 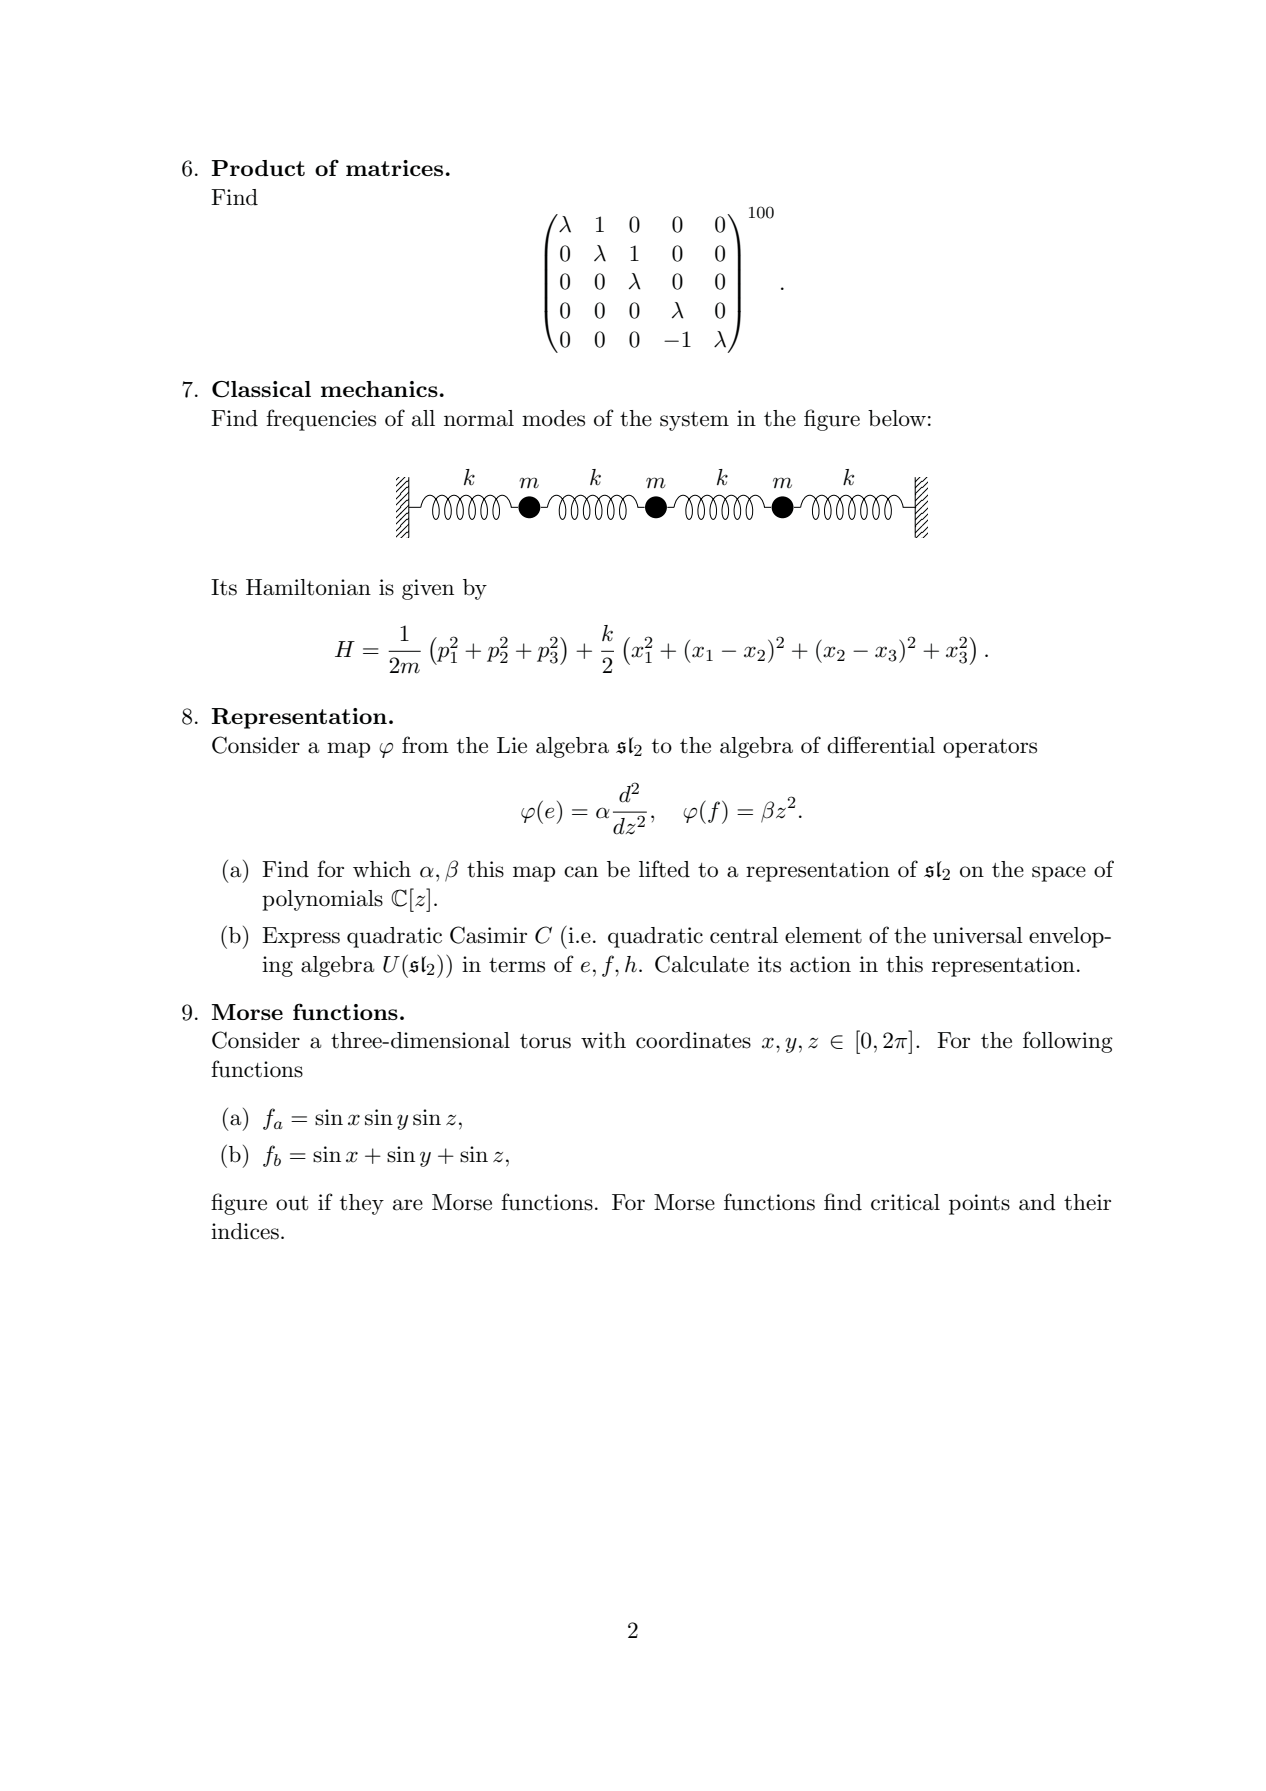 I want to click on operators, so click(x=990, y=748).
